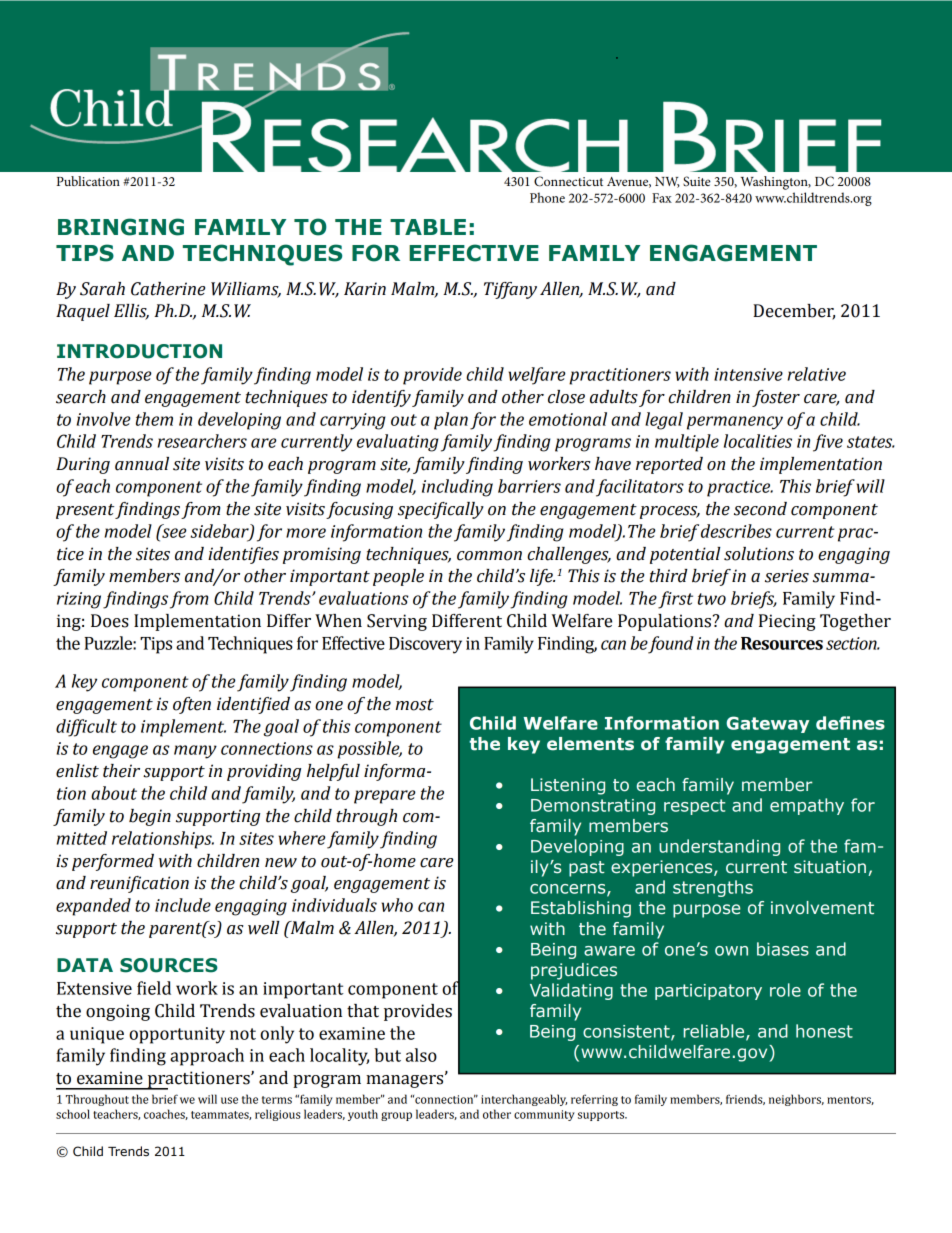  What do you see at coordinates (384, 797) in the page?
I see `prepare` at bounding box center [384, 797].
